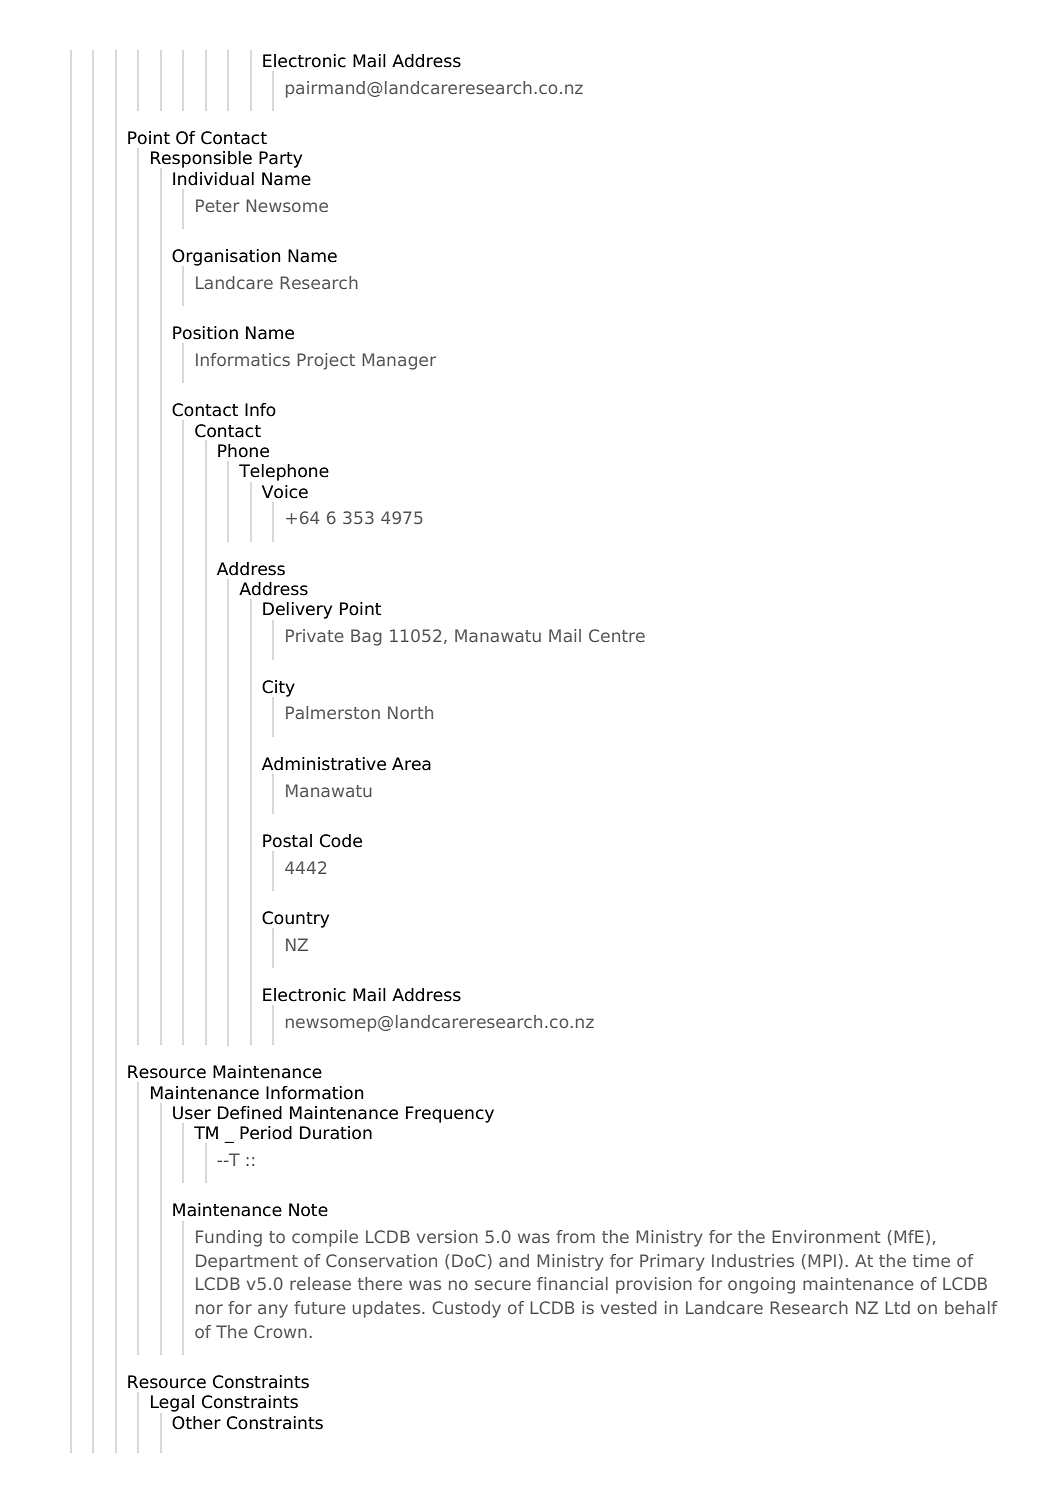 Image resolution: width=1062 pixels, height=1503 pixels. Describe the element at coordinates (399, 361) in the image. I see `Manager` at that location.
